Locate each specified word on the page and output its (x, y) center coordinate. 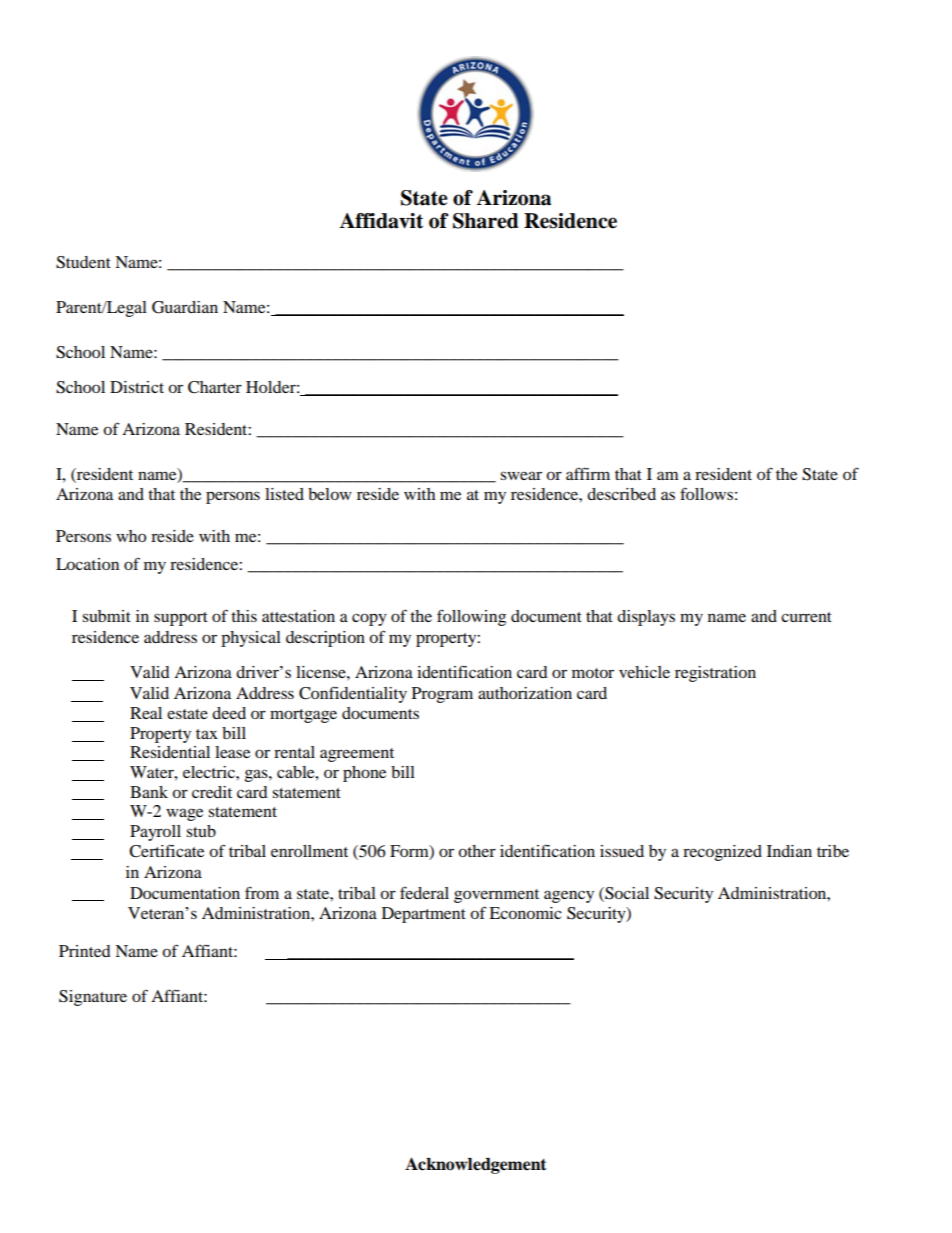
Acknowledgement (475, 1165)
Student (83, 262)
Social (626, 893)
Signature (93, 998)
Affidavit (381, 221)
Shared (486, 221)
